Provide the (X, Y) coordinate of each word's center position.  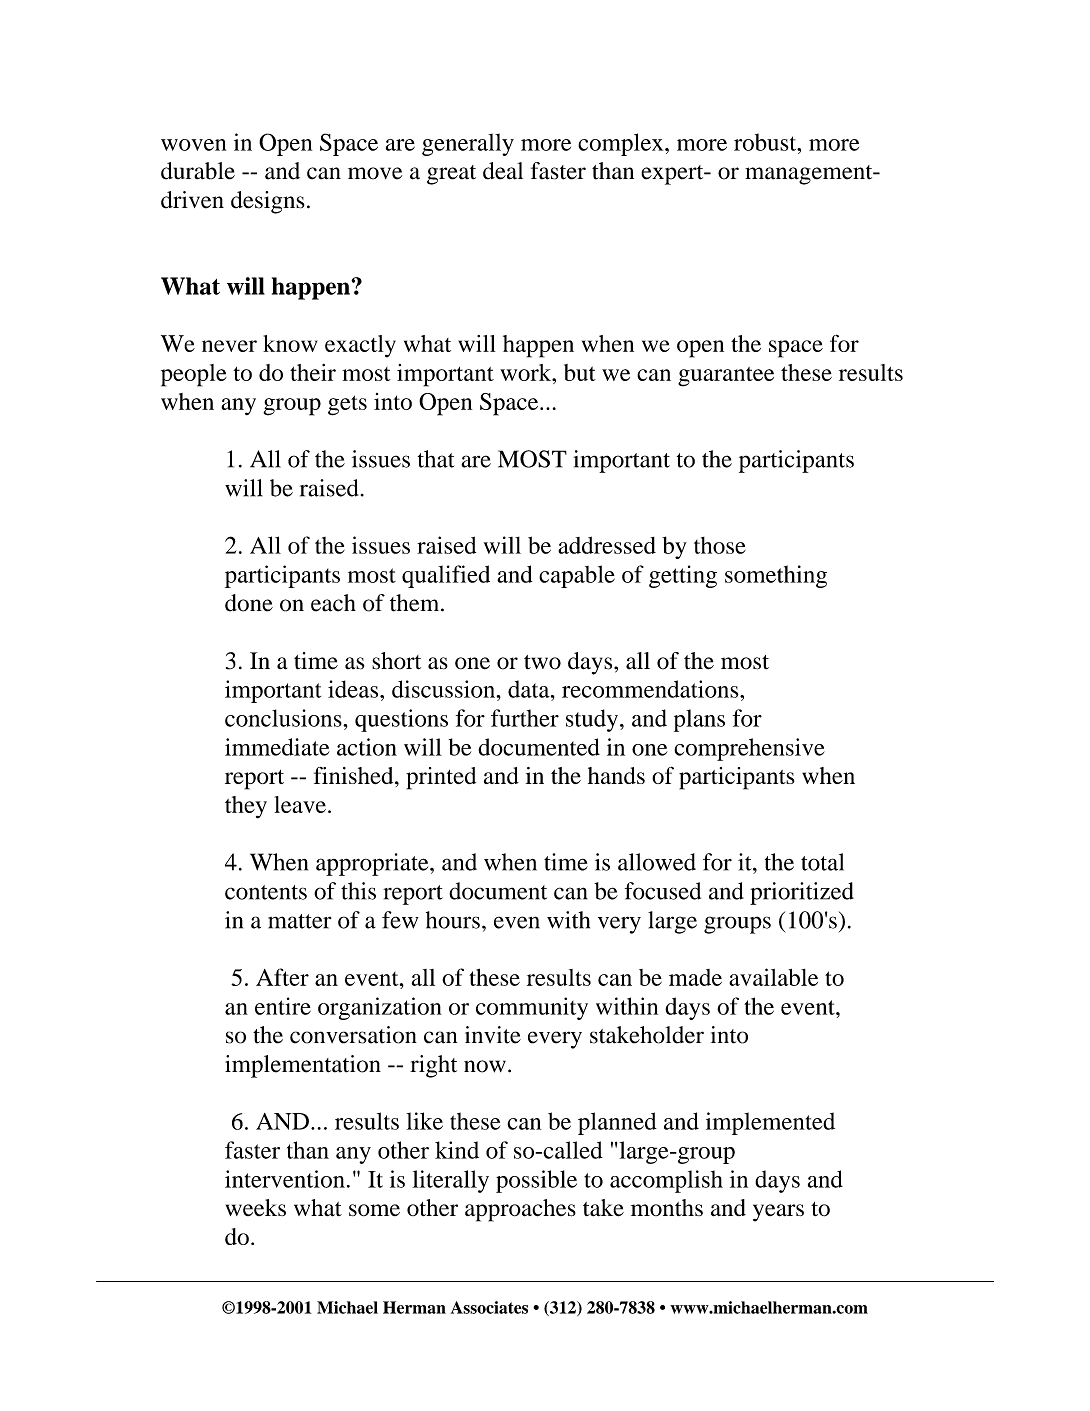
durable (198, 171)
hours (453, 920)
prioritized (802, 893)
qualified (446, 576)
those (720, 545)
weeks (256, 1207)
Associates (489, 1307)
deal (503, 171)
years (778, 1213)
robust (766, 142)
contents (266, 892)
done (249, 603)
